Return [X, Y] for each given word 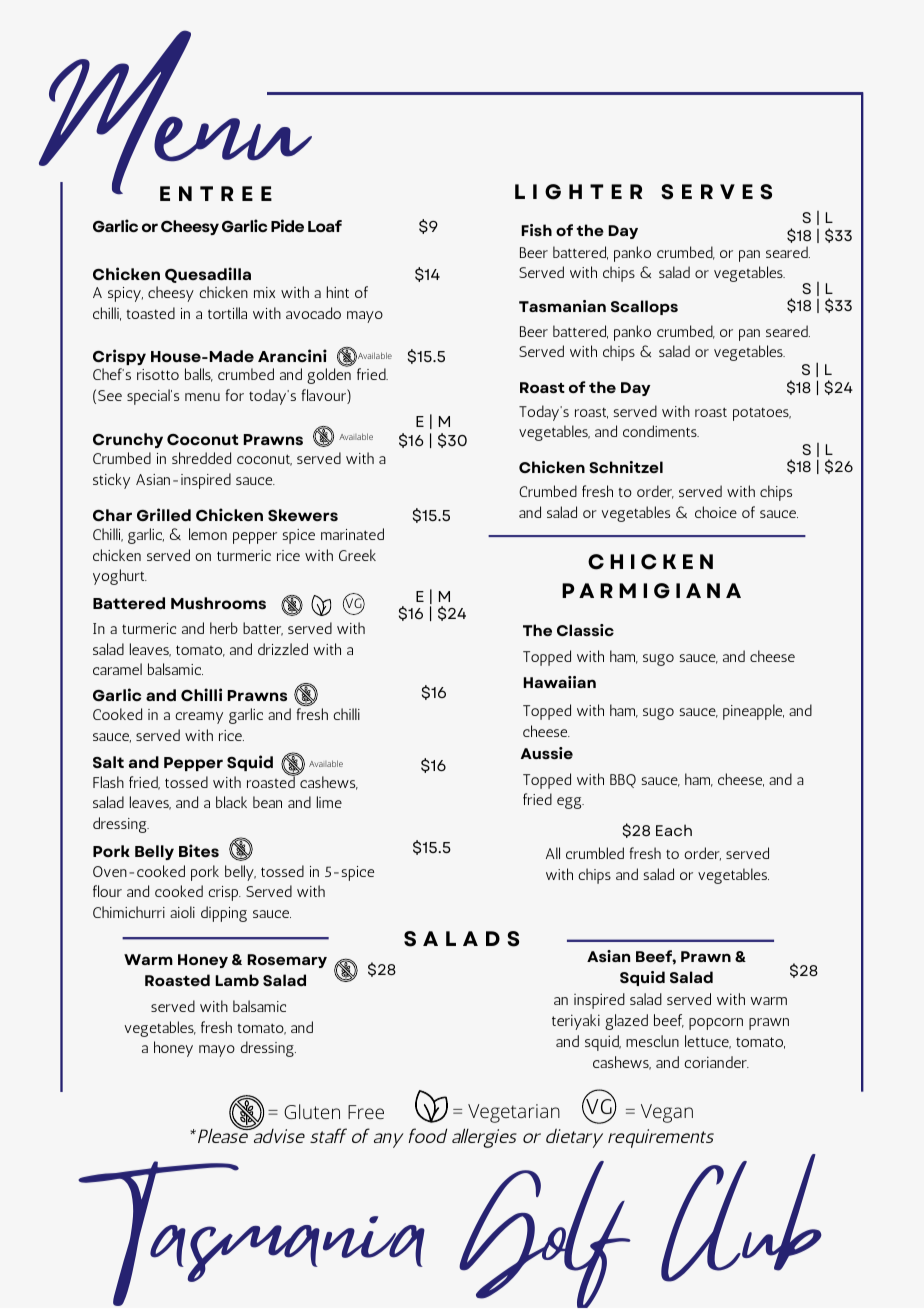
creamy [199, 718]
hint [338, 292]
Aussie [547, 753]
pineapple [753, 712]
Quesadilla [208, 275]
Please [224, 1134]
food [427, 1135]
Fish [536, 230]
